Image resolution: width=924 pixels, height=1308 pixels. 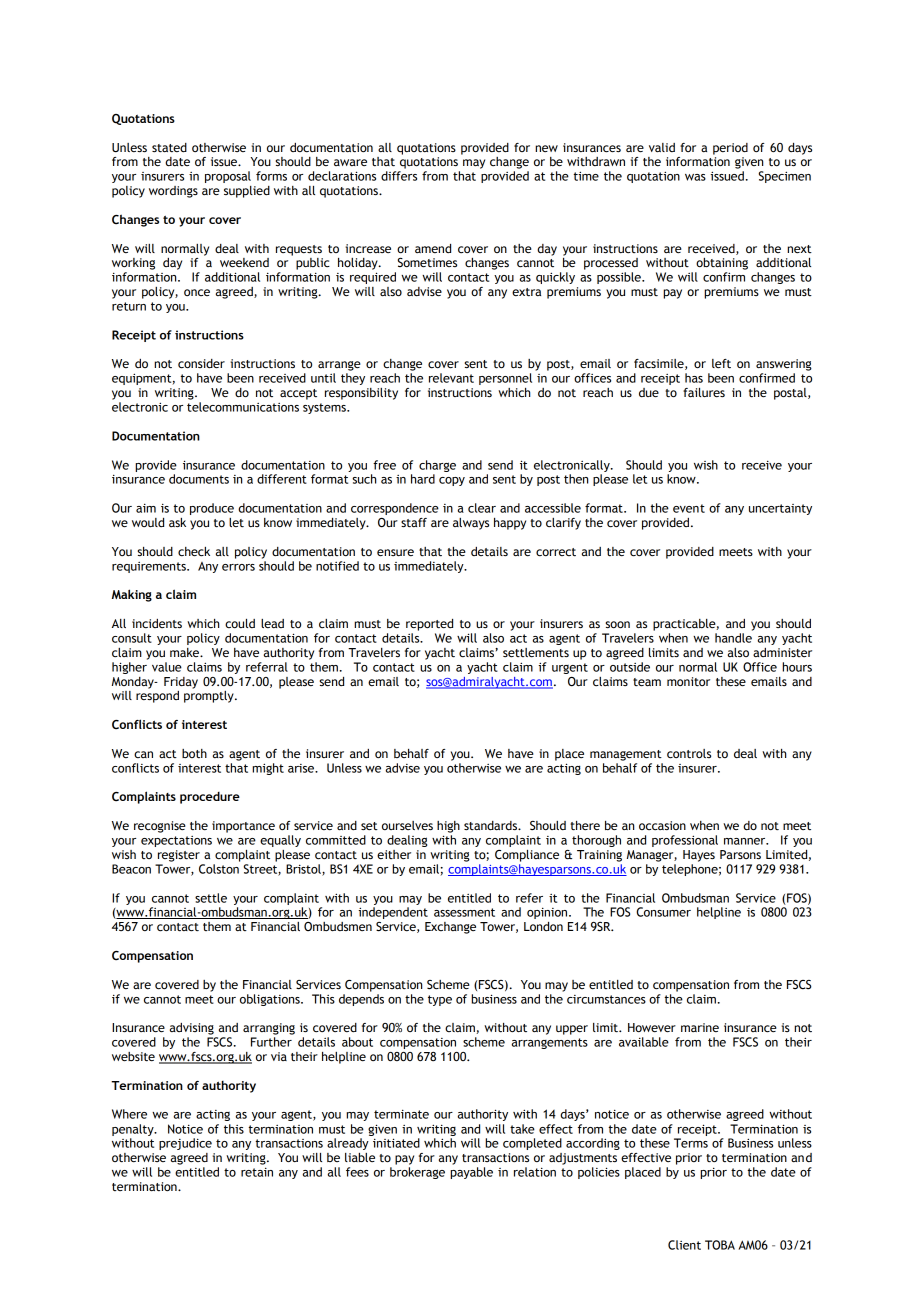 What do you see at coordinates (199, 479) in the page?
I see `documents` at bounding box center [199, 479].
